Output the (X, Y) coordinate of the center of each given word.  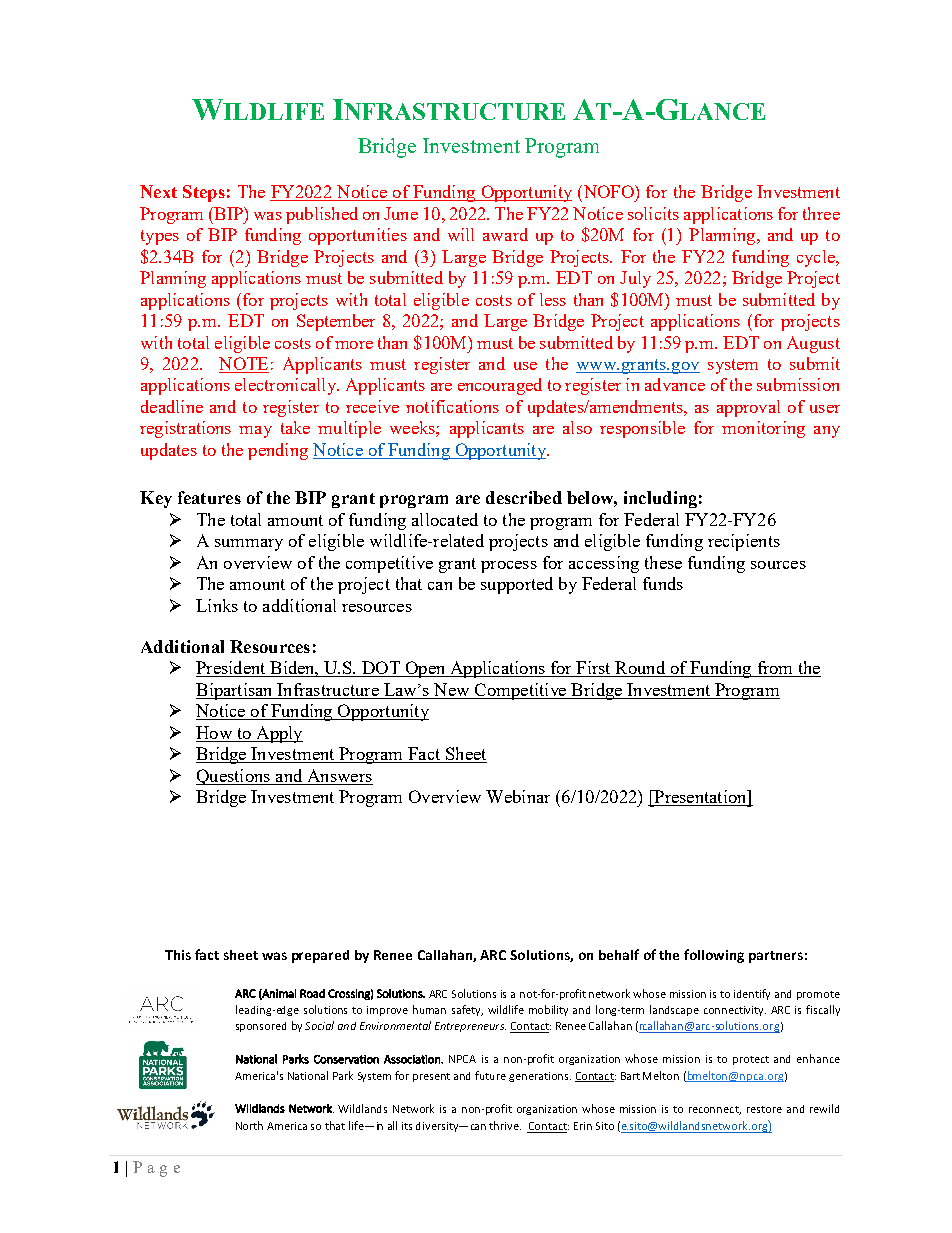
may (255, 432)
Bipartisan (235, 691)
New (452, 691)
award (505, 234)
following (714, 956)
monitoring (763, 429)
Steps (204, 193)
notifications (452, 406)
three (821, 213)
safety (467, 1010)
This (178, 955)
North (249, 1125)
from (775, 669)
